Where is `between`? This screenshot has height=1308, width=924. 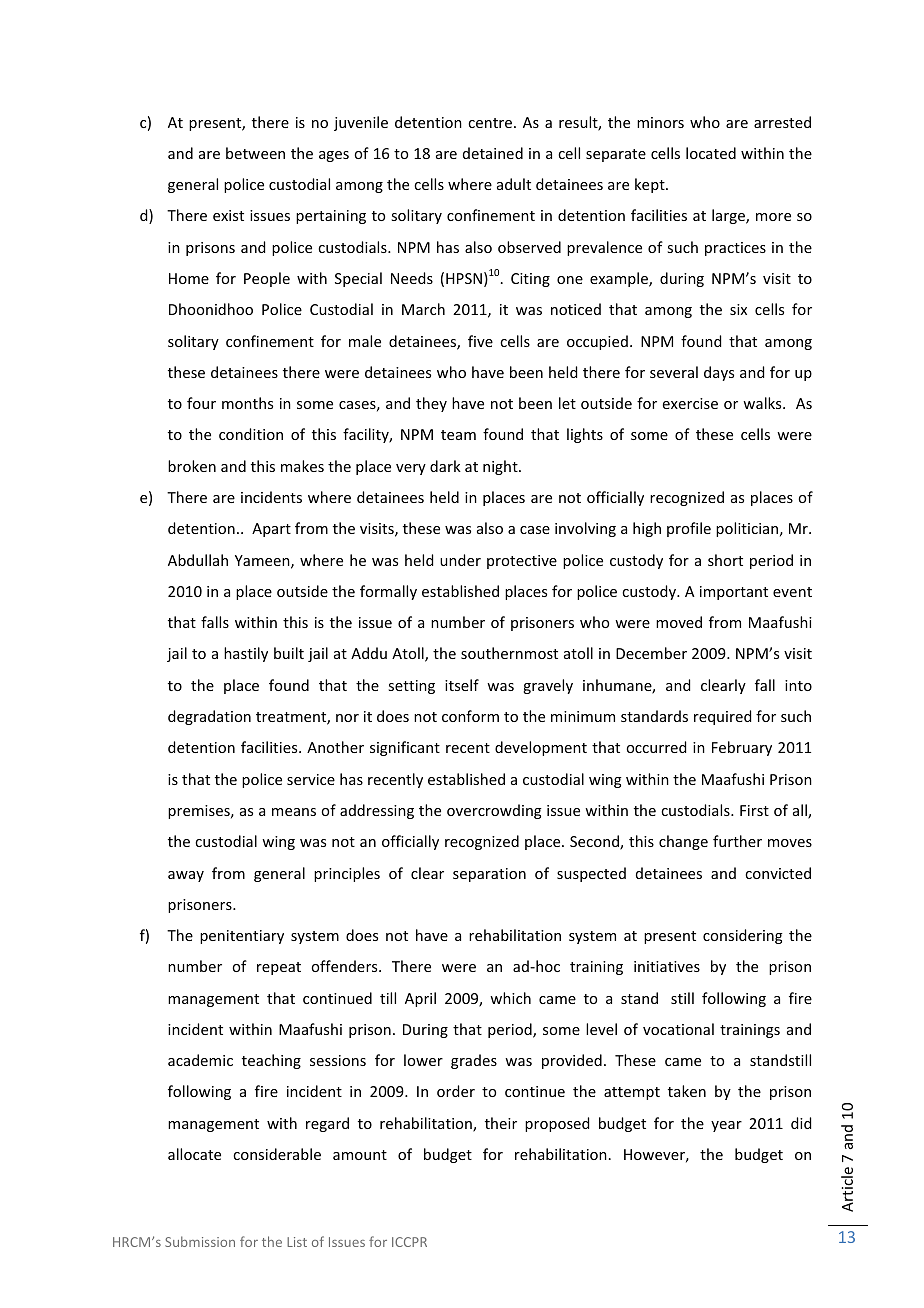 between is located at coordinates (255, 153).
